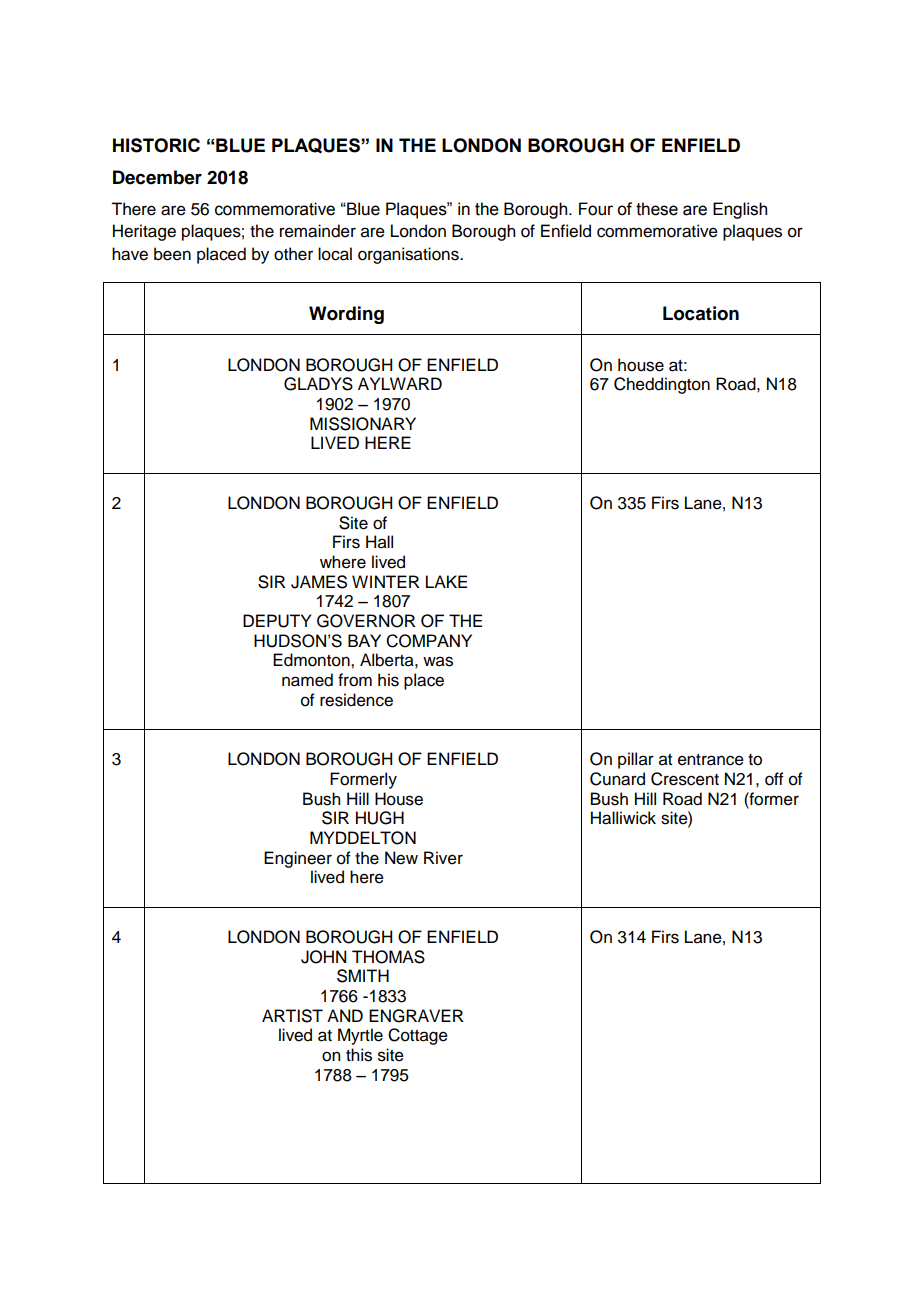  Describe the element at coordinates (157, 177) in the screenshot. I see `December` at that location.
